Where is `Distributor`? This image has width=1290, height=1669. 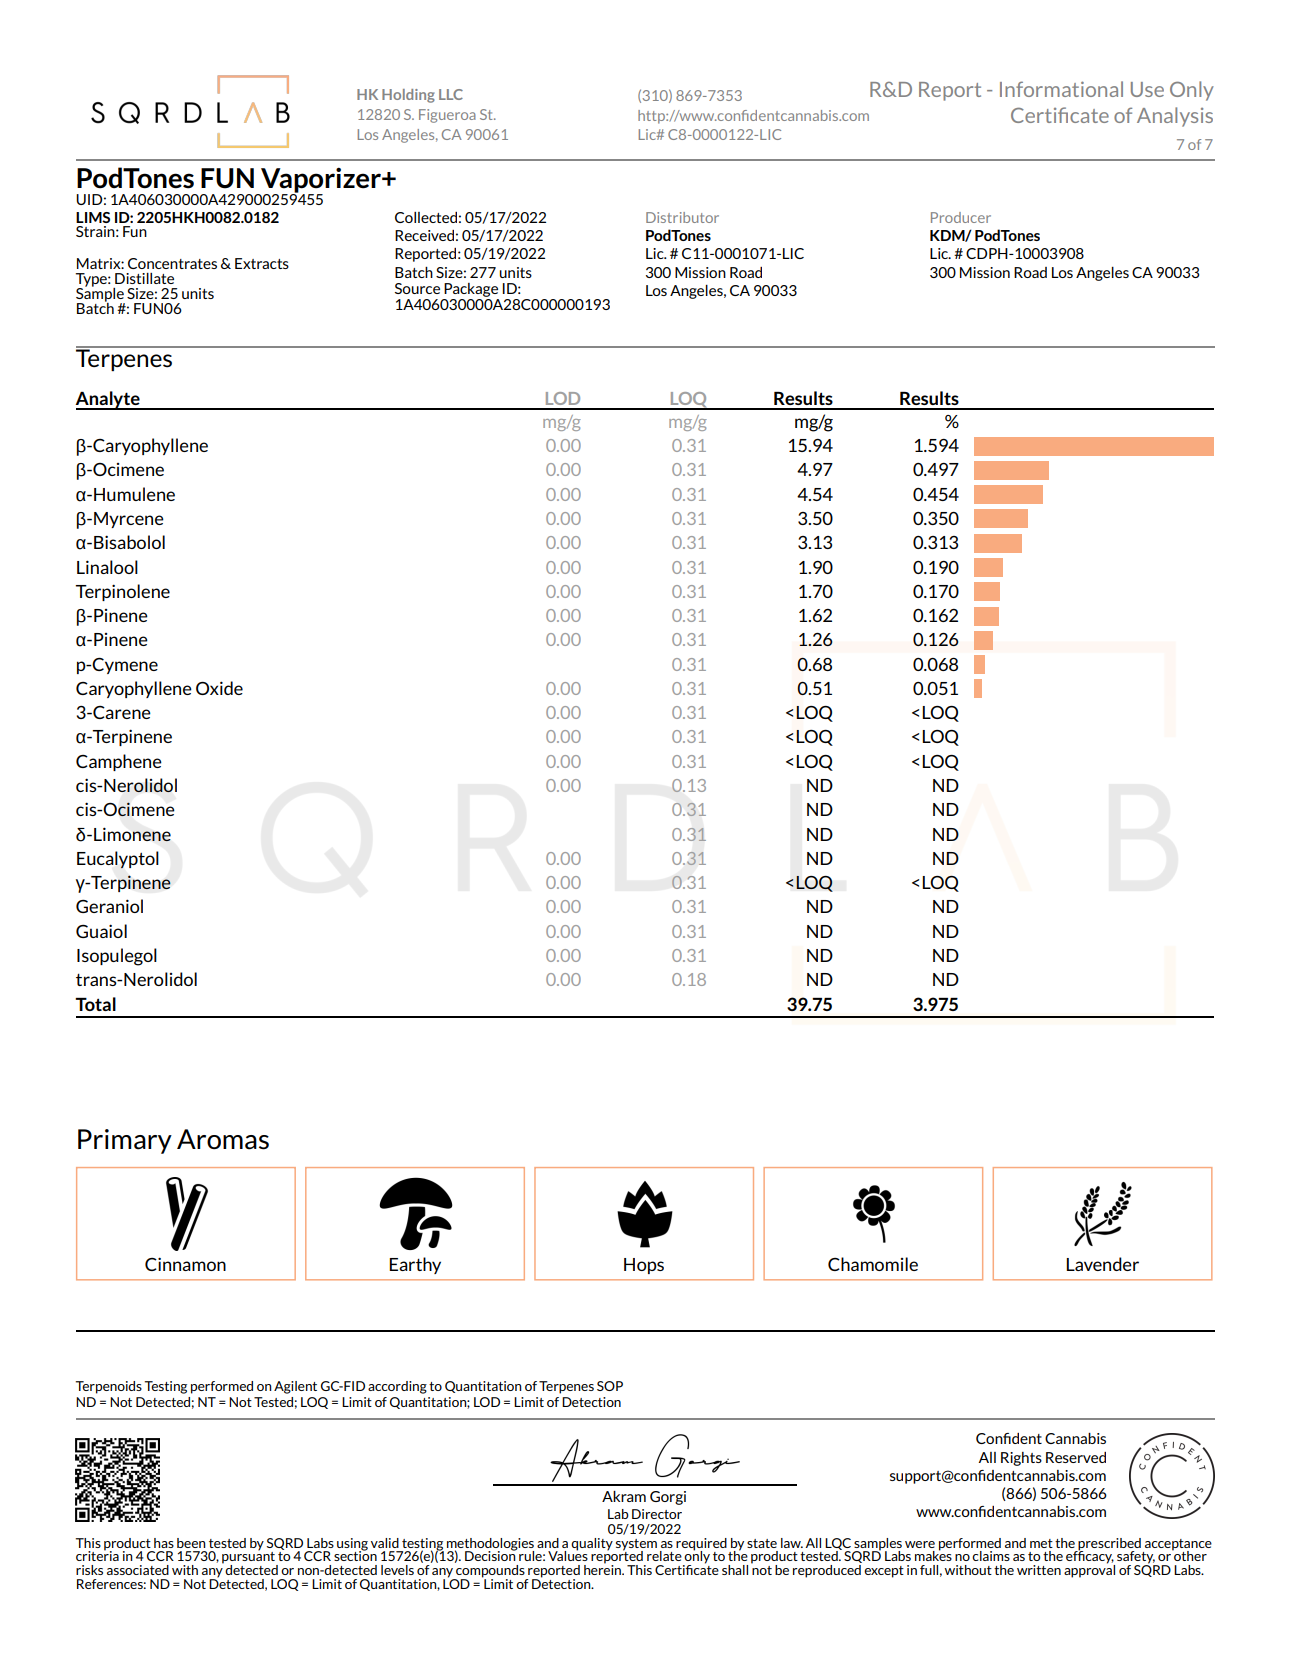
Distributor is located at coordinates (682, 217).
